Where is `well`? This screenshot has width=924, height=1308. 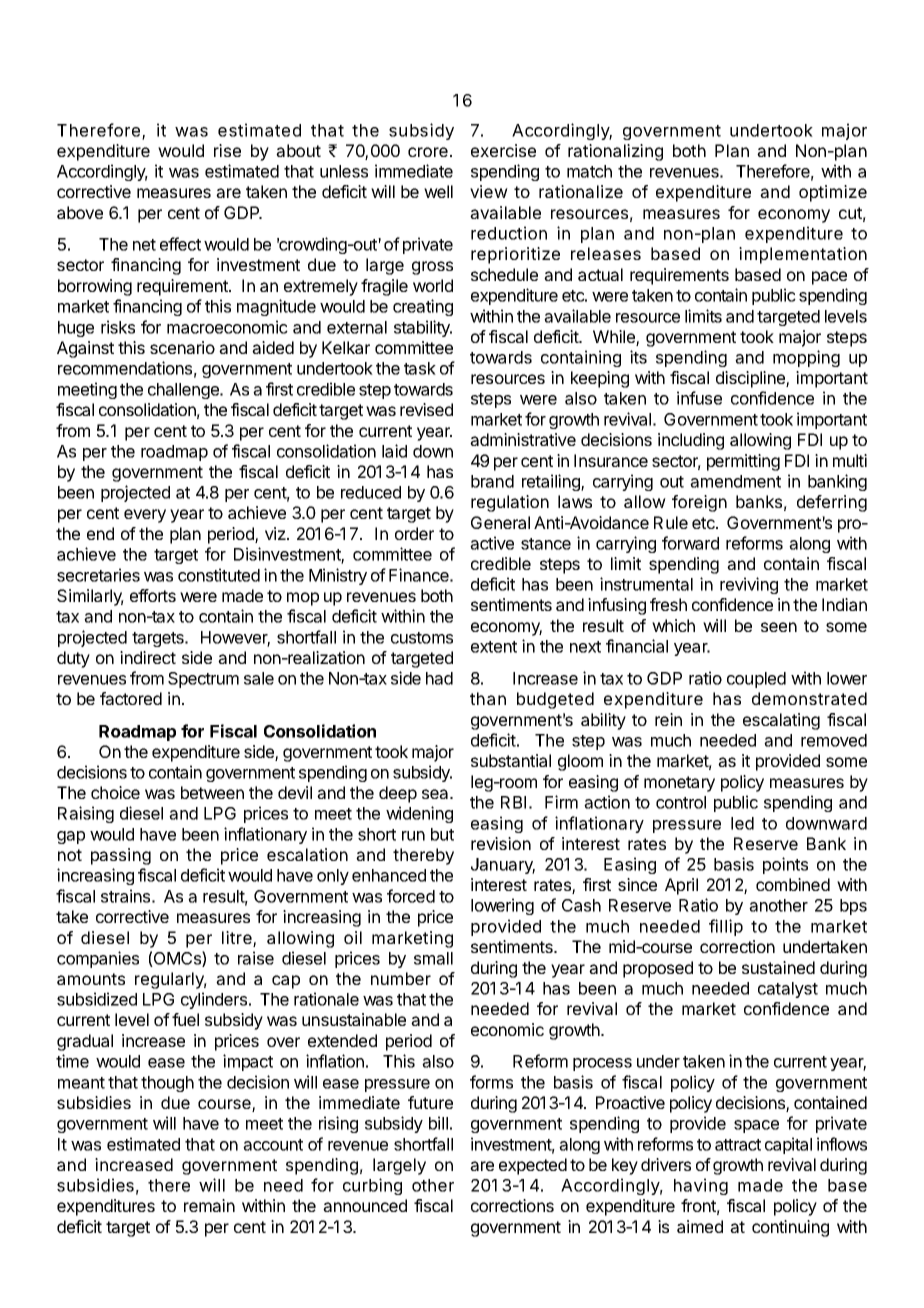 well is located at coordinates (438, 191).
